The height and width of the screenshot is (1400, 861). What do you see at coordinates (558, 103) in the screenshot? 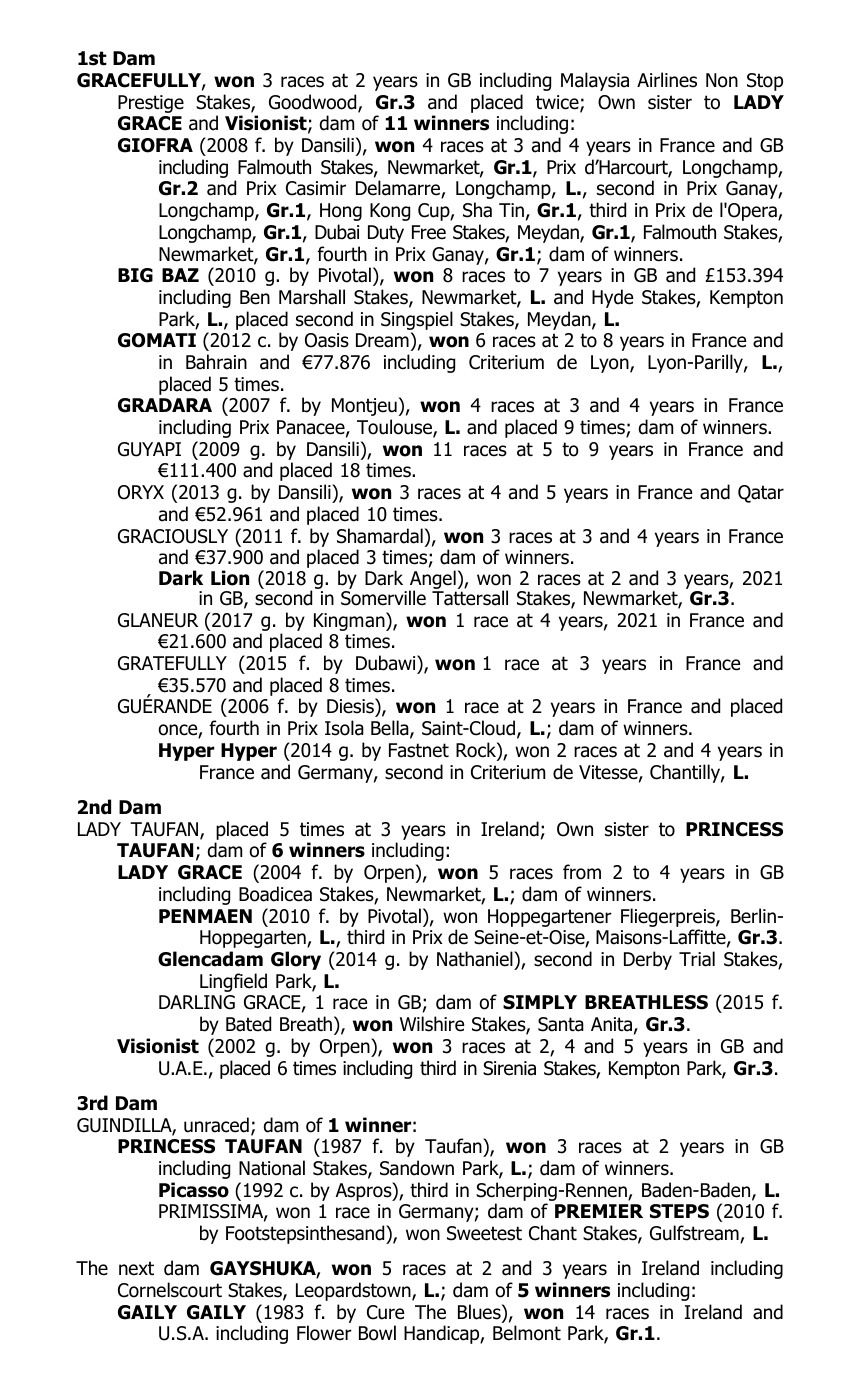
I see `twice` at bounding box center [558, 103].
